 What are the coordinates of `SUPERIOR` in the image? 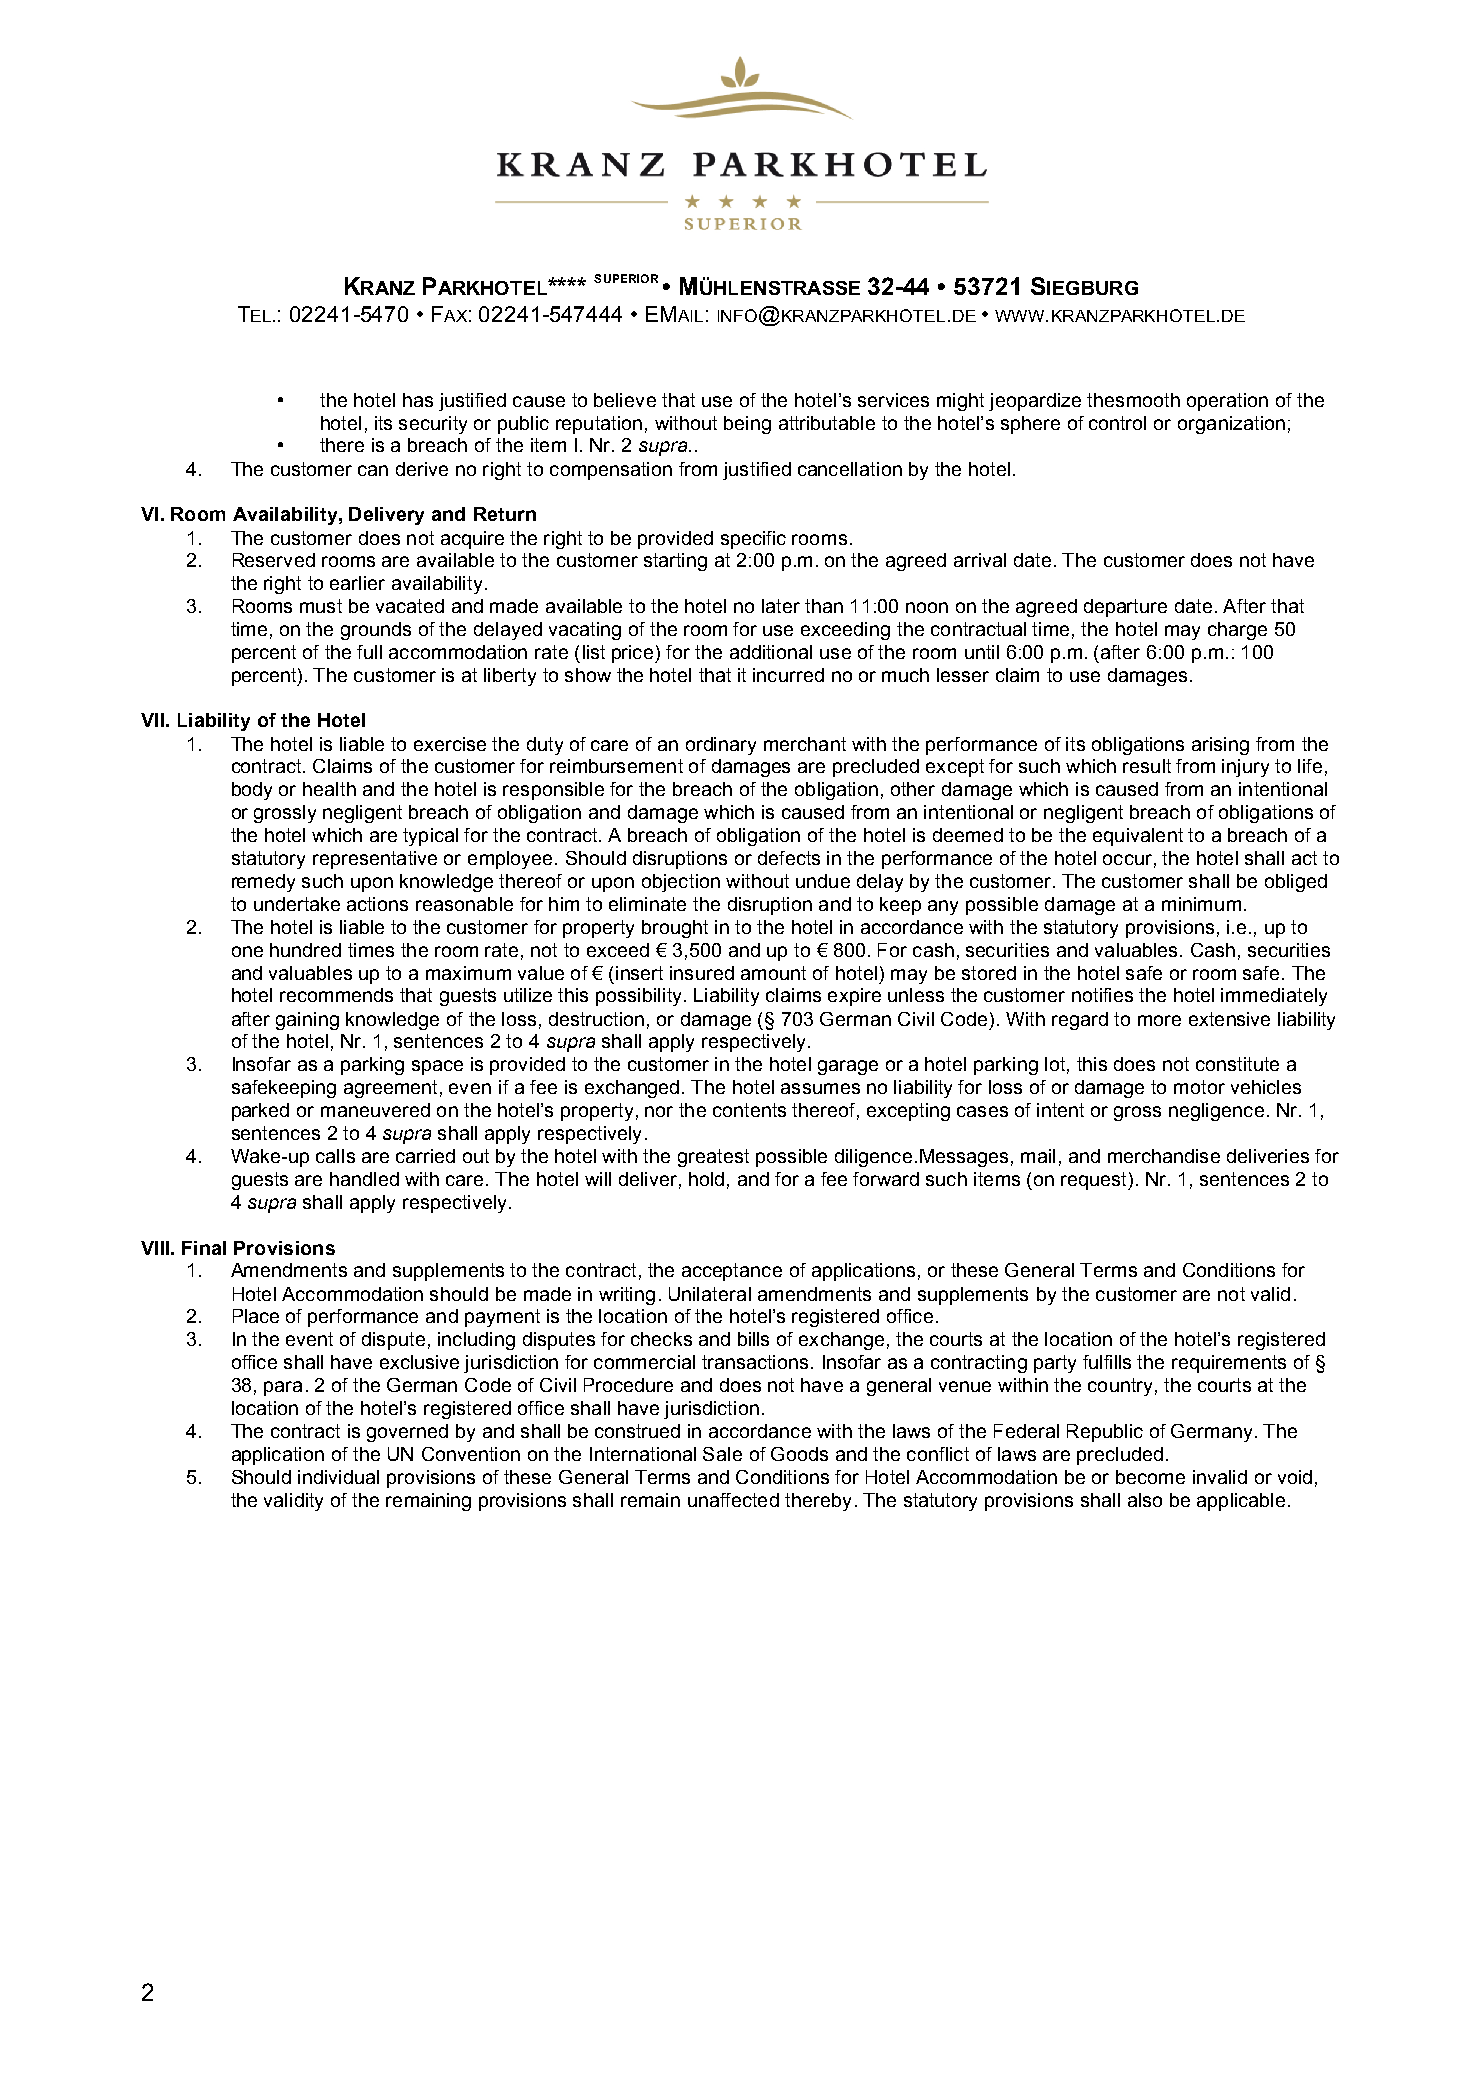 It's located at (626, 278).
